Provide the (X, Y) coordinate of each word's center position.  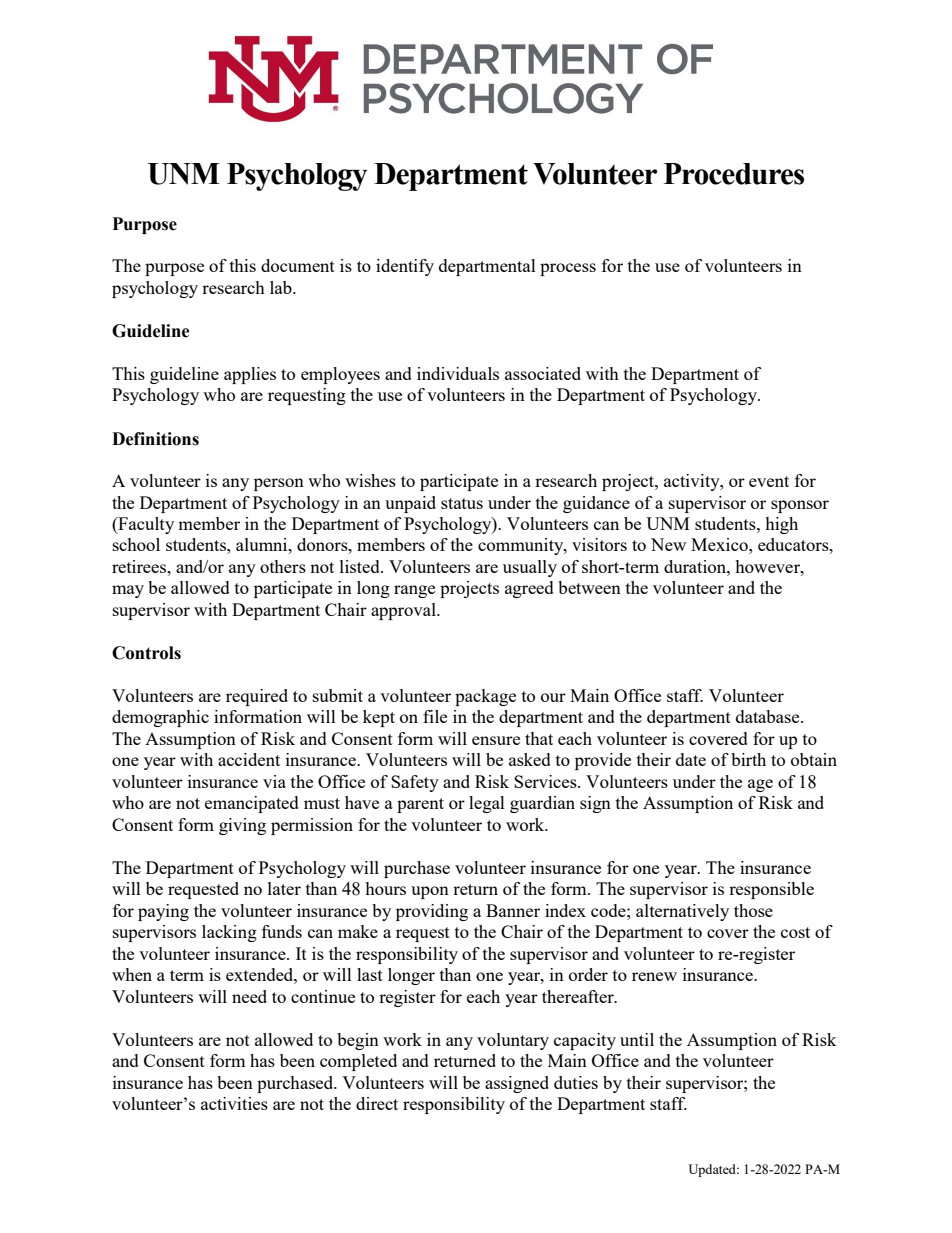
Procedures (734, 174)
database (769, 716)
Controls (146, 653)
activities (234, 1103)
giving (242, 826)
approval (404, 611)
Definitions (155, 439)
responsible (771, 890)
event (769, 481)
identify (405, 267)
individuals (458, 373)
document (298, 265)
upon (430, 892)
